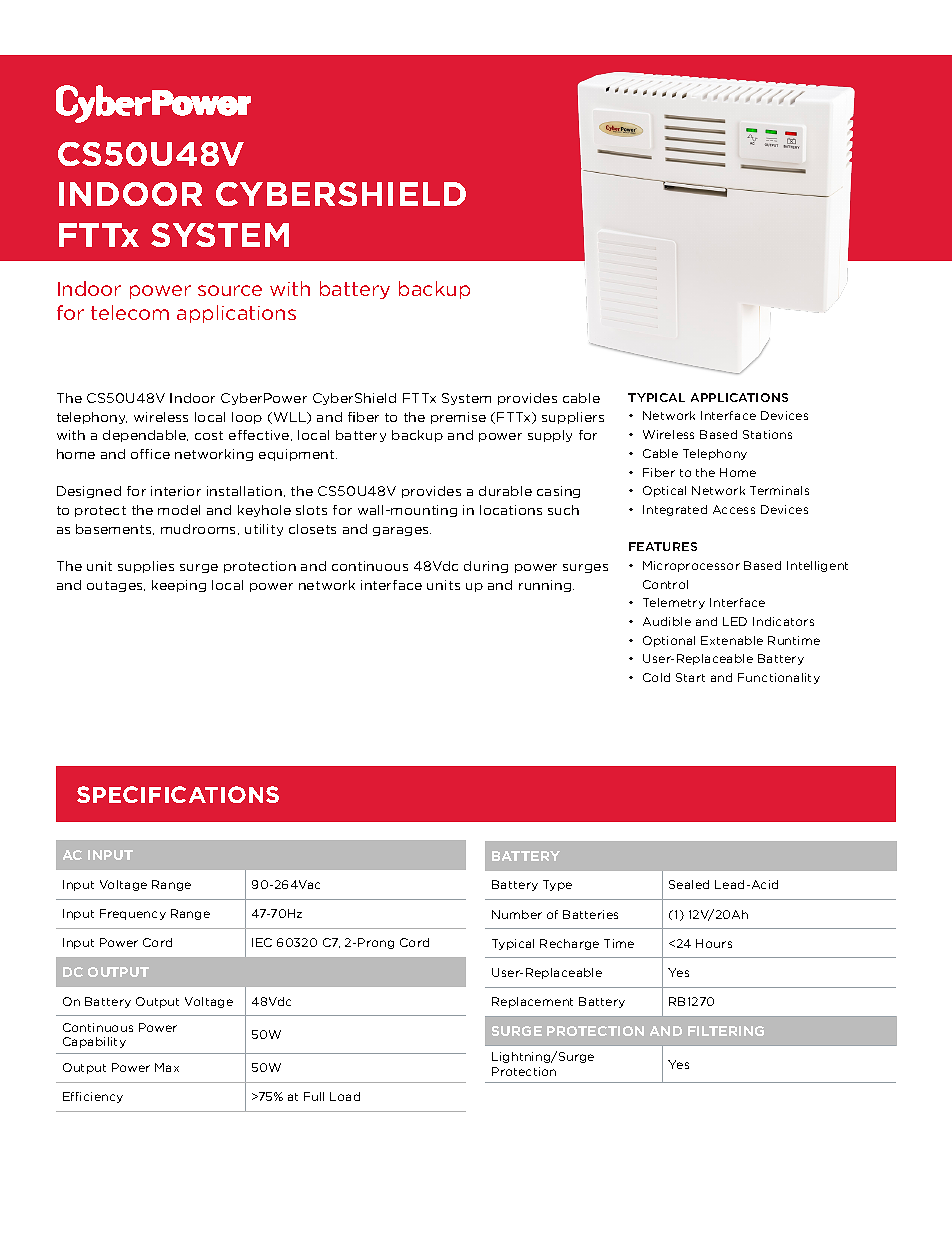  What do you see at coordinates (167, 1067) in the document?
I see `Max` at bounding box center [167, 1067].
